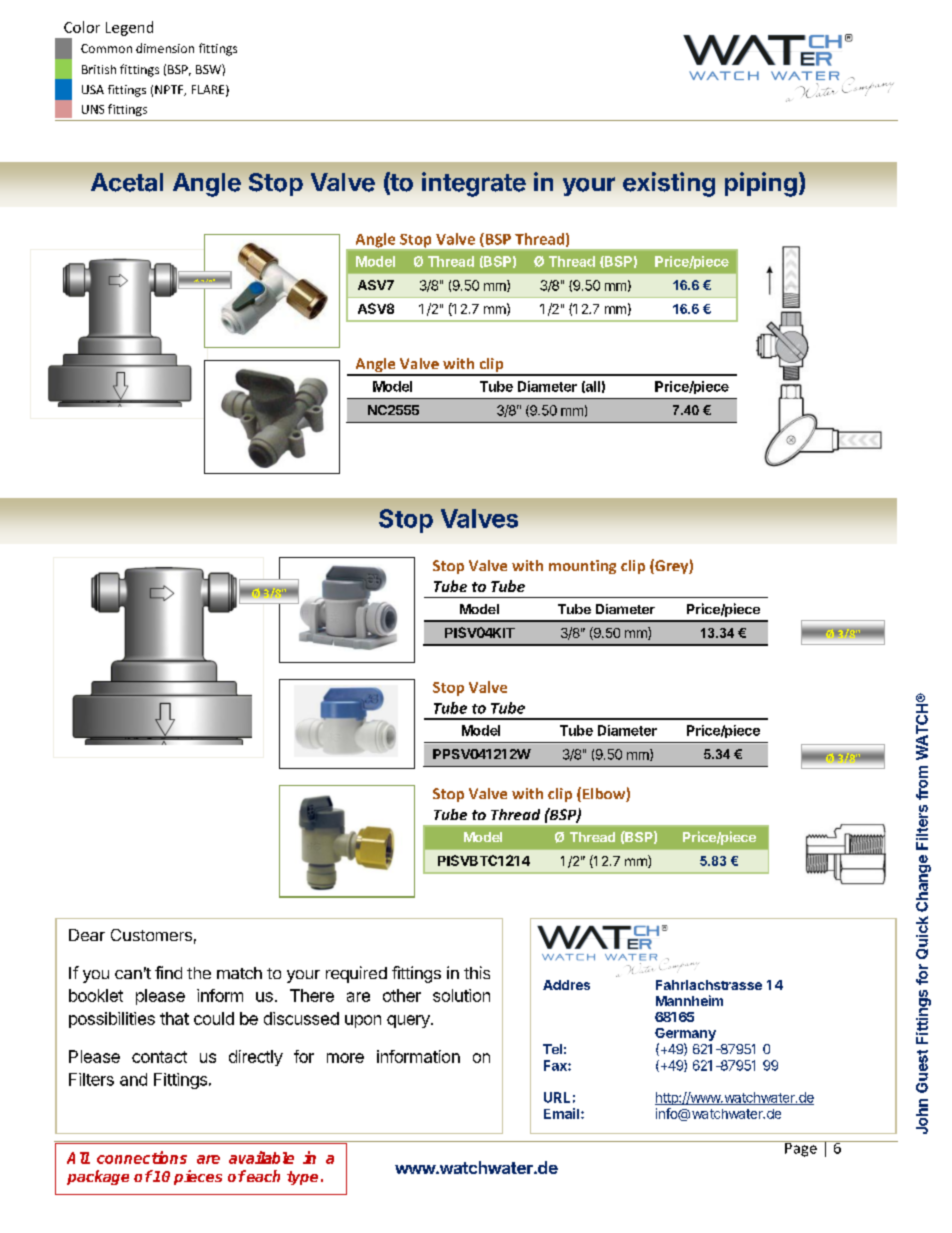  I want to click on dimension, so click(165, 48).
